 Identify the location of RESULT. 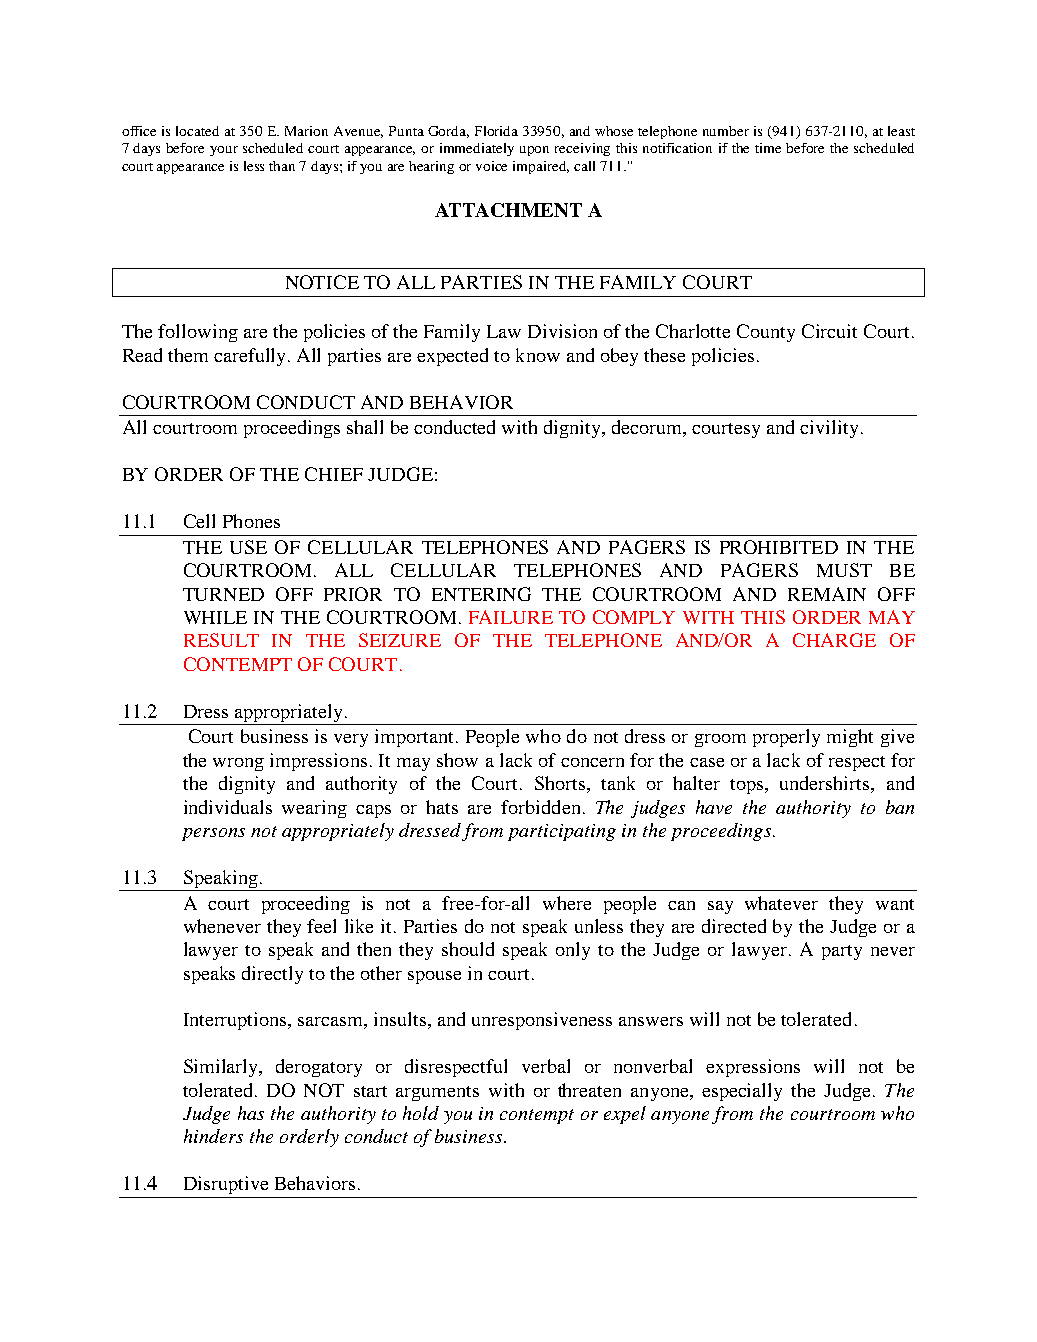
(221, 640).
